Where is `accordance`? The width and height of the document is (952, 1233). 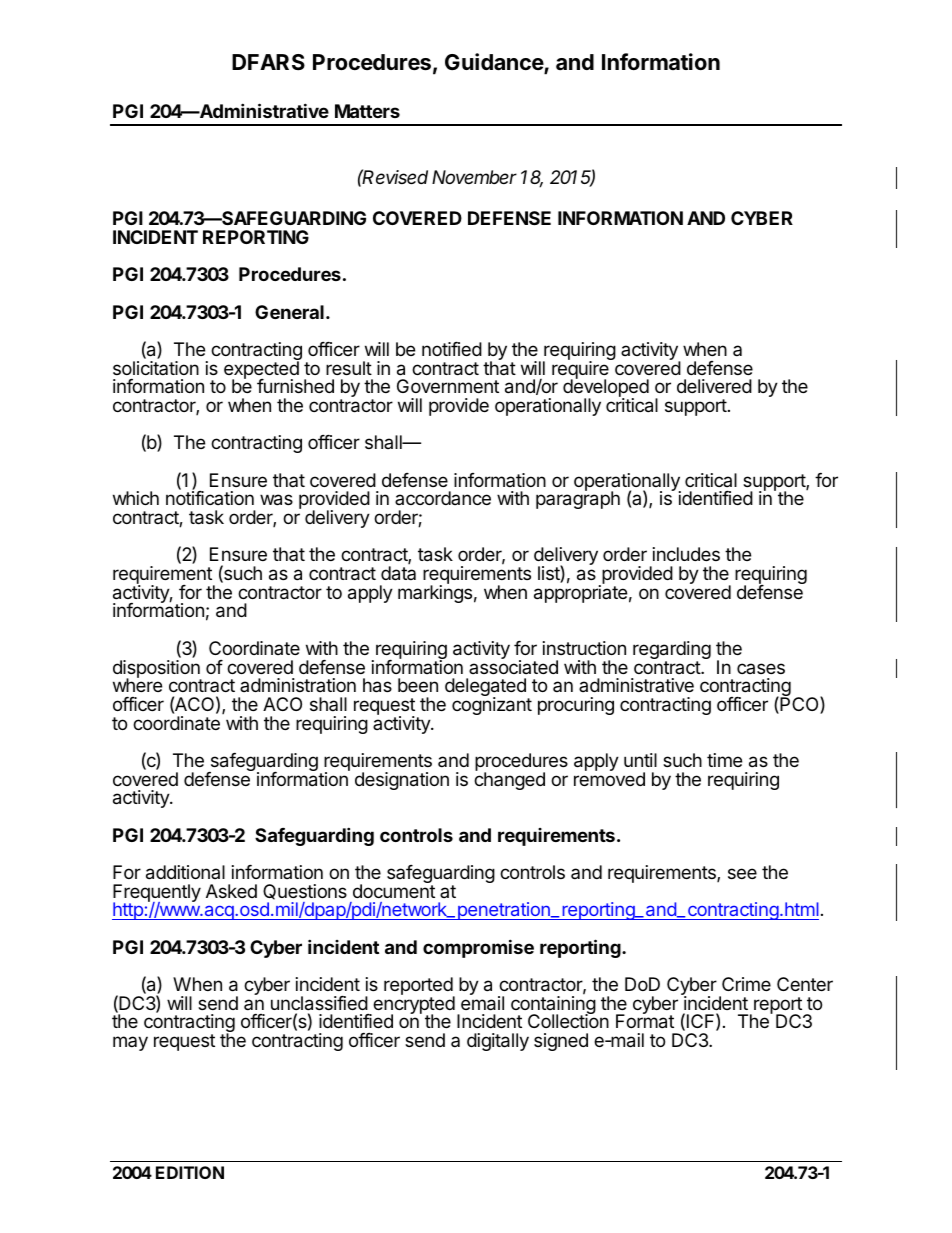
accordance is located at coordinates (443, 498).
